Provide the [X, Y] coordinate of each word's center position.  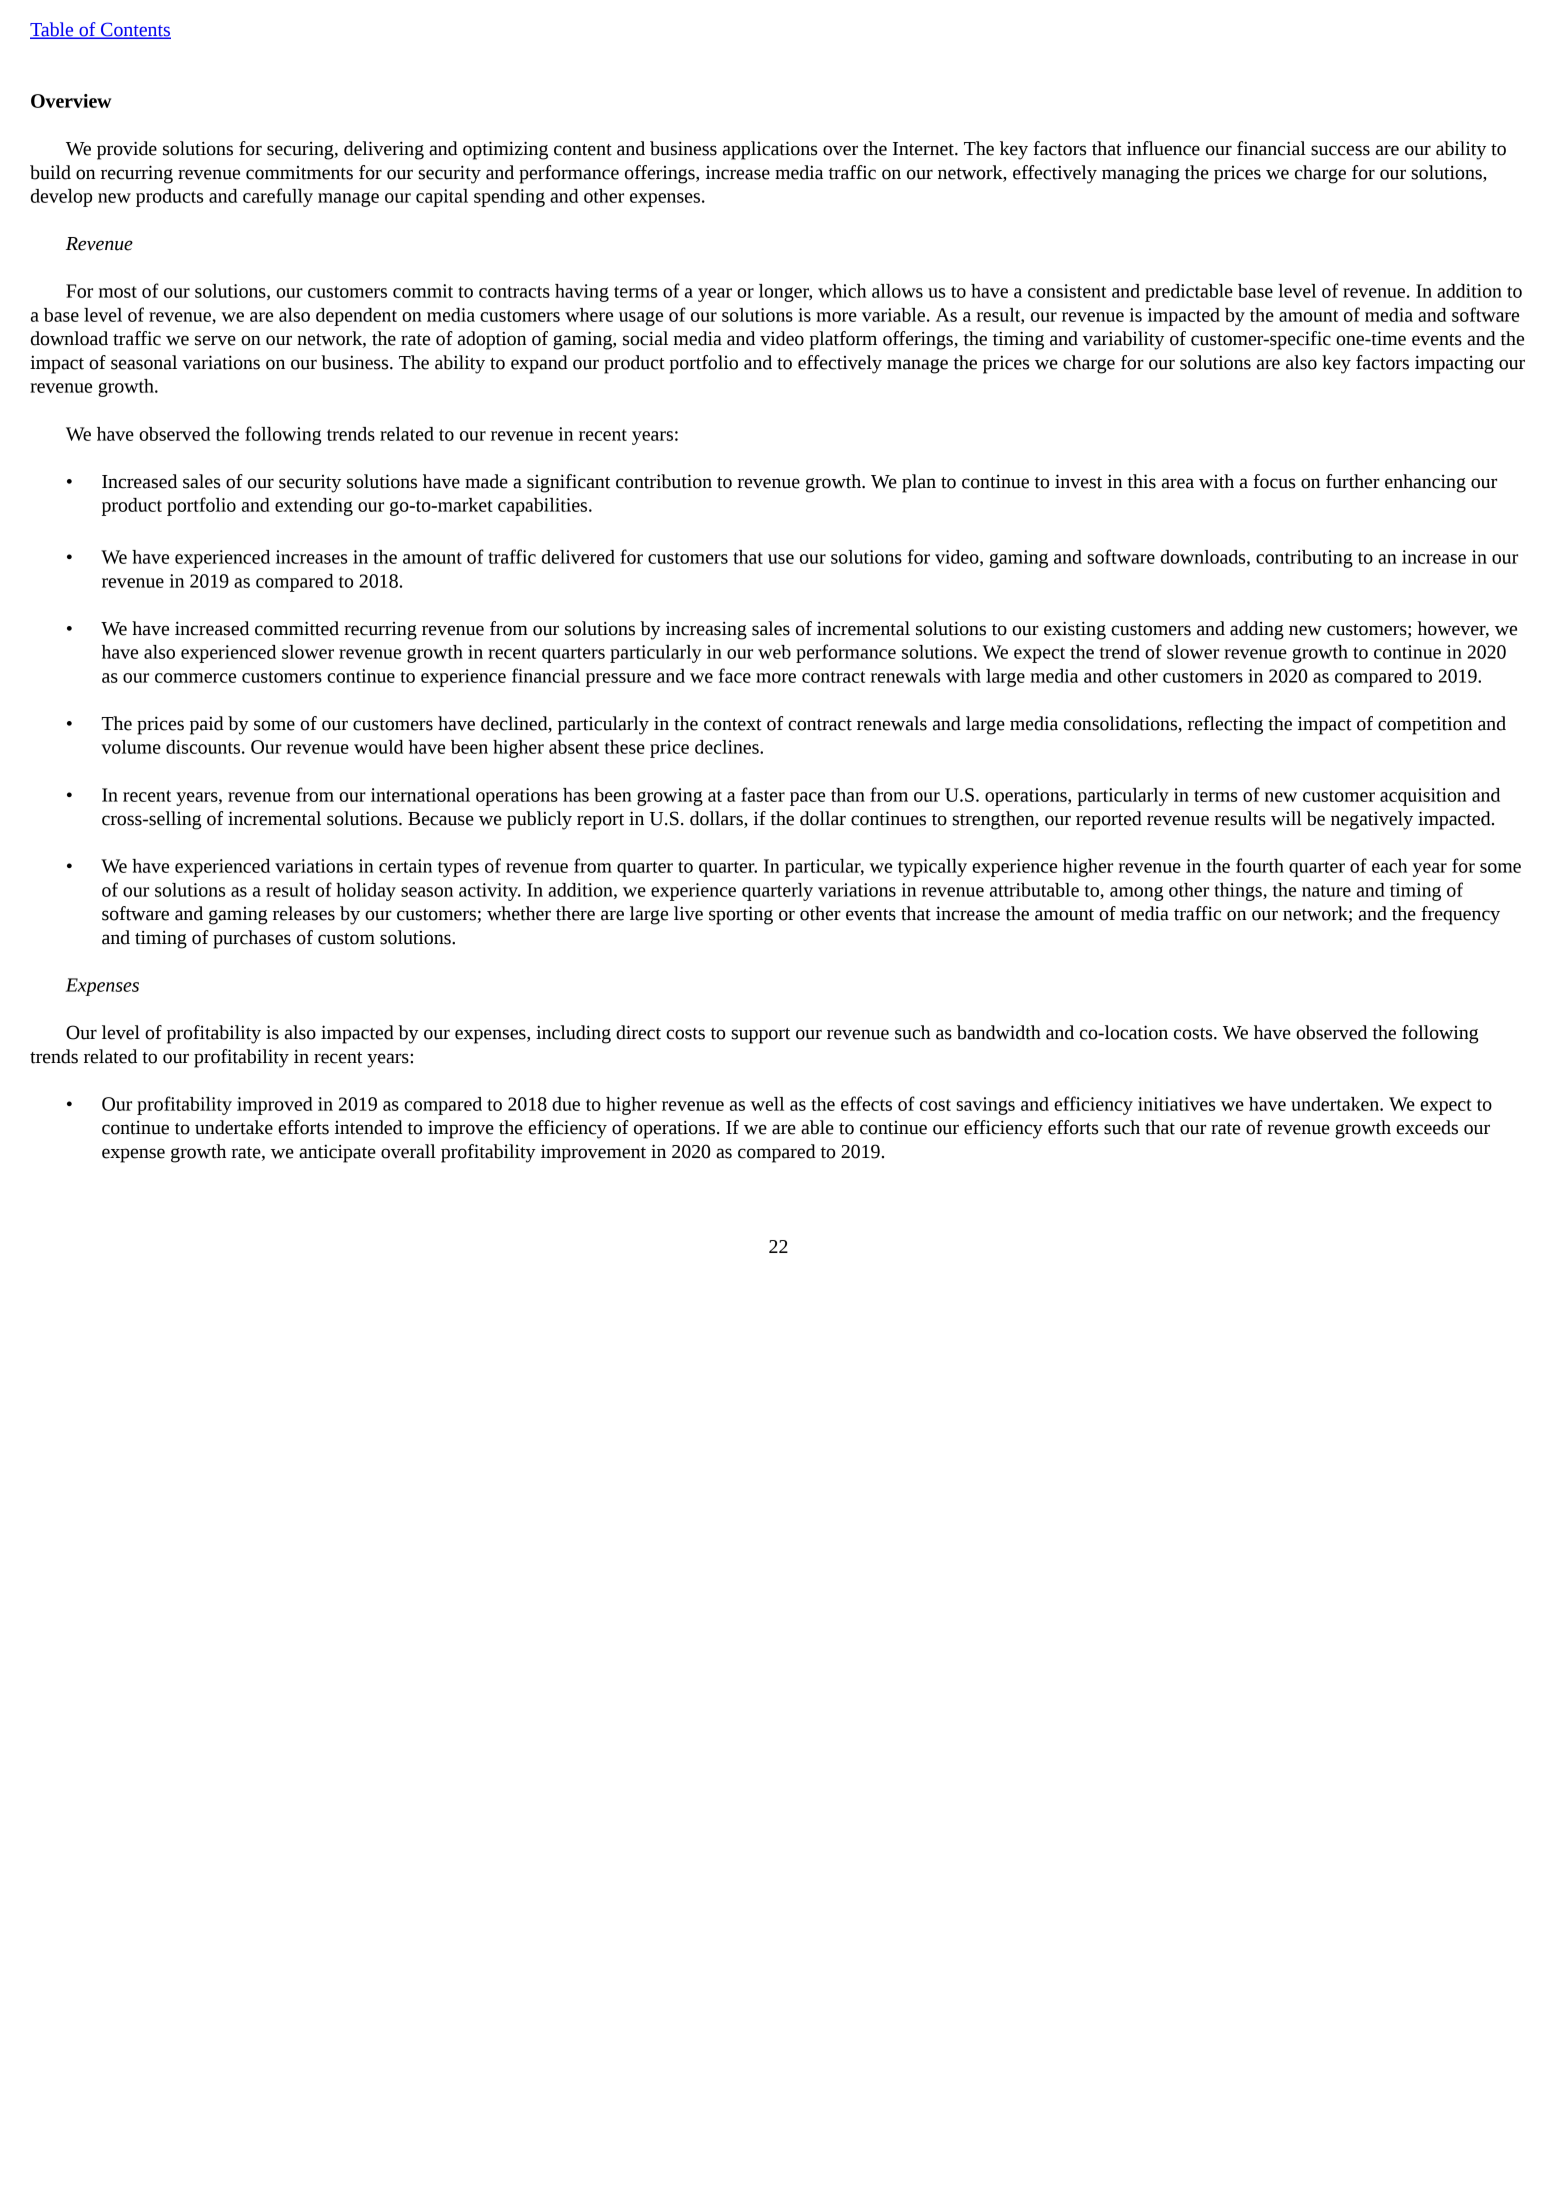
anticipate [337, 1153]
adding [1257, 630]
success [1340, 150]
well [767, 1104]
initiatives [1176, 1104]
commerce [195, 678]
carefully [278, 197]
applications [770, 150]
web [774, 652]
